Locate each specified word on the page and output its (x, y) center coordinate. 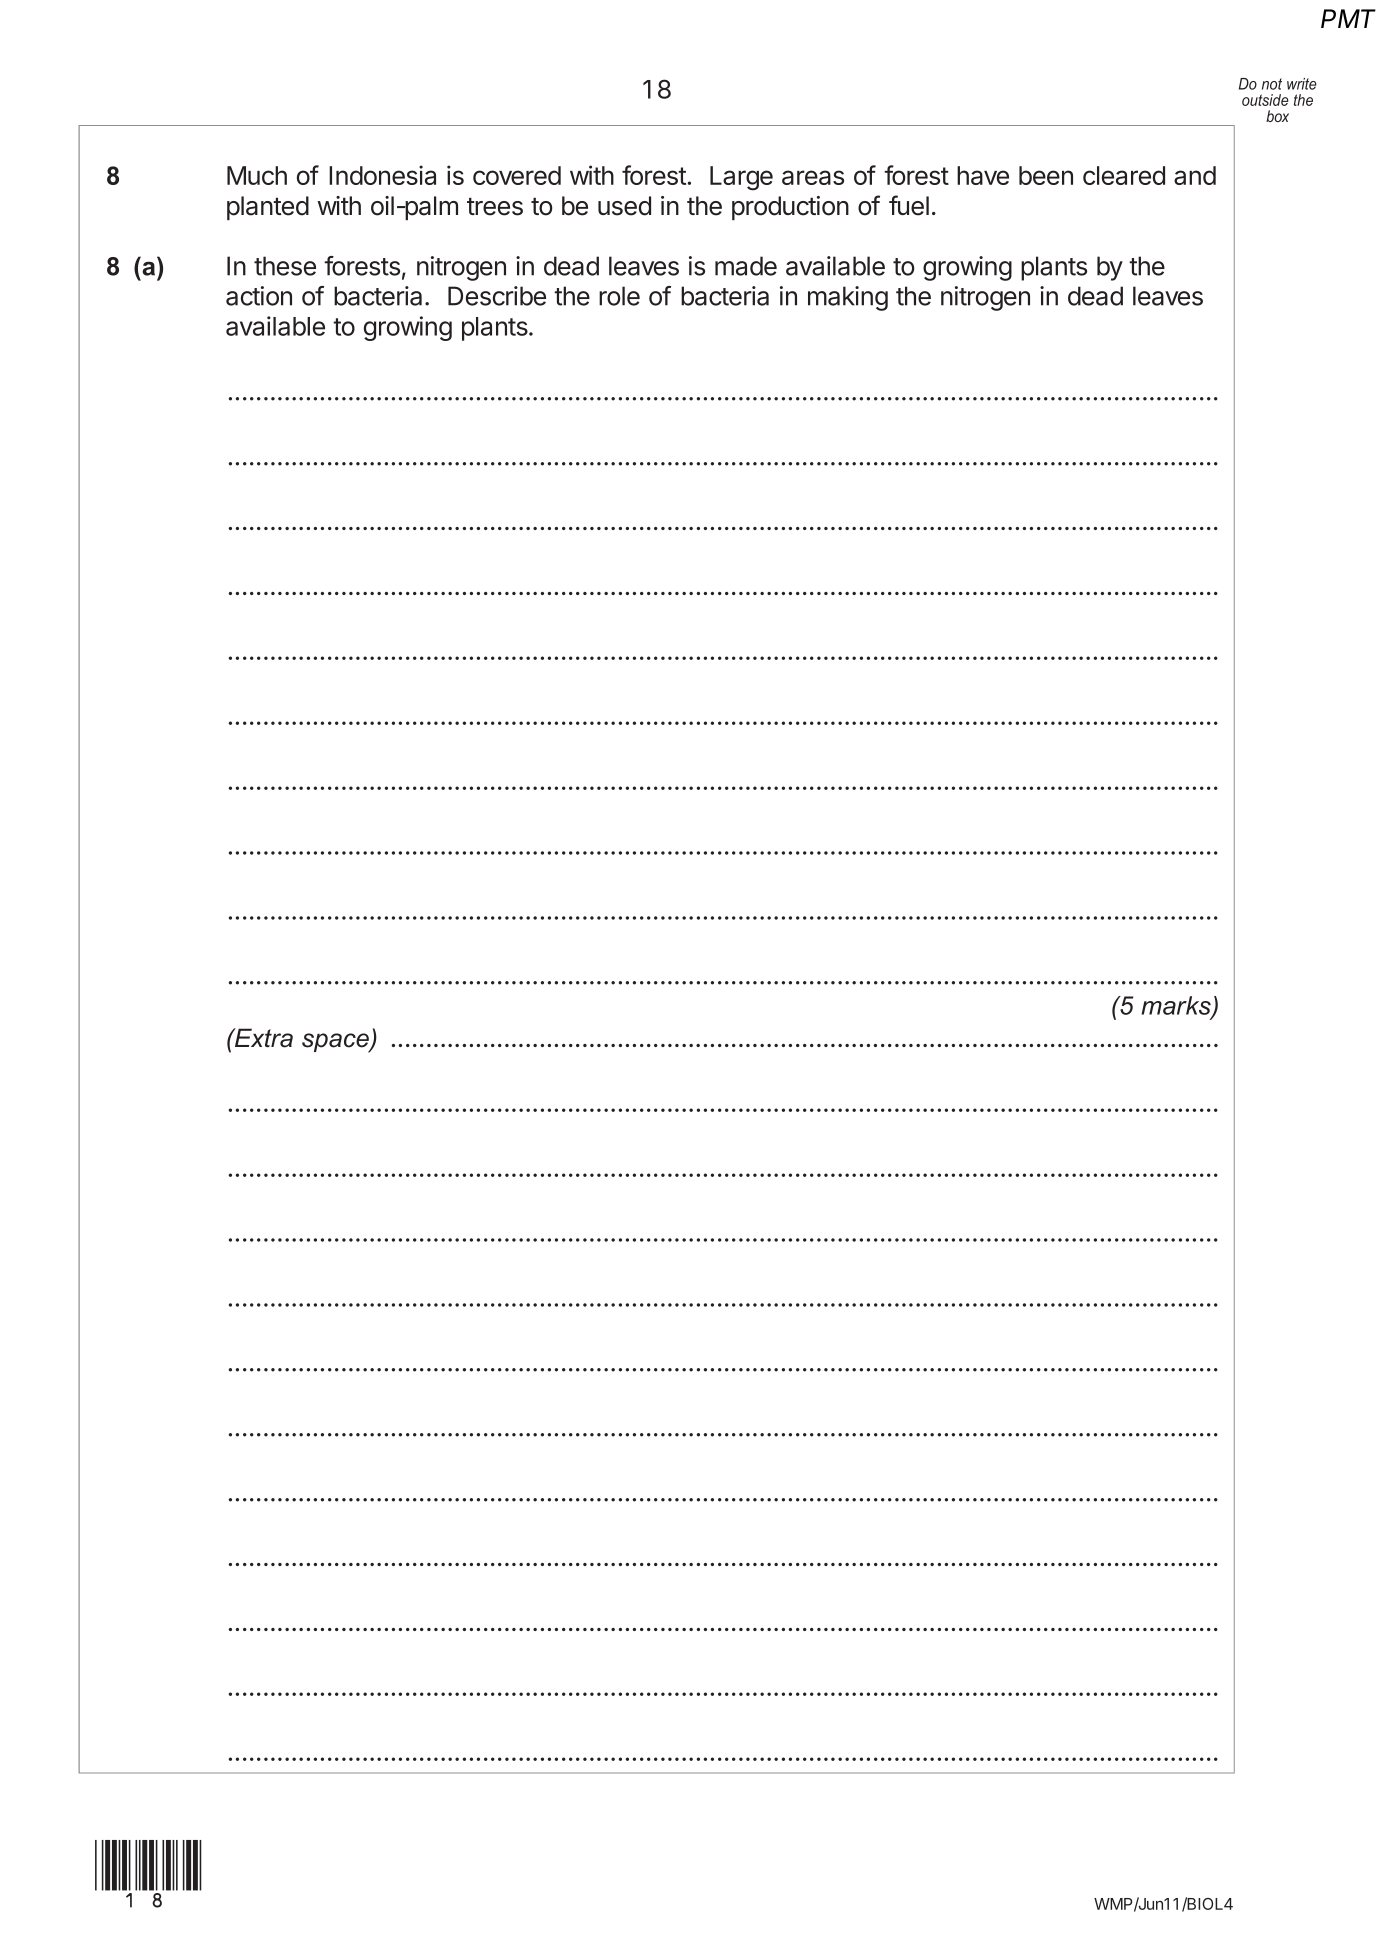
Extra (263, 1038)
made (746, 266)
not (1272, 84)
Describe (497, 296)
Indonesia (382, 175)
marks (1177, 1006)
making (848, 298)
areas (813, 177)
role (619, 296)
